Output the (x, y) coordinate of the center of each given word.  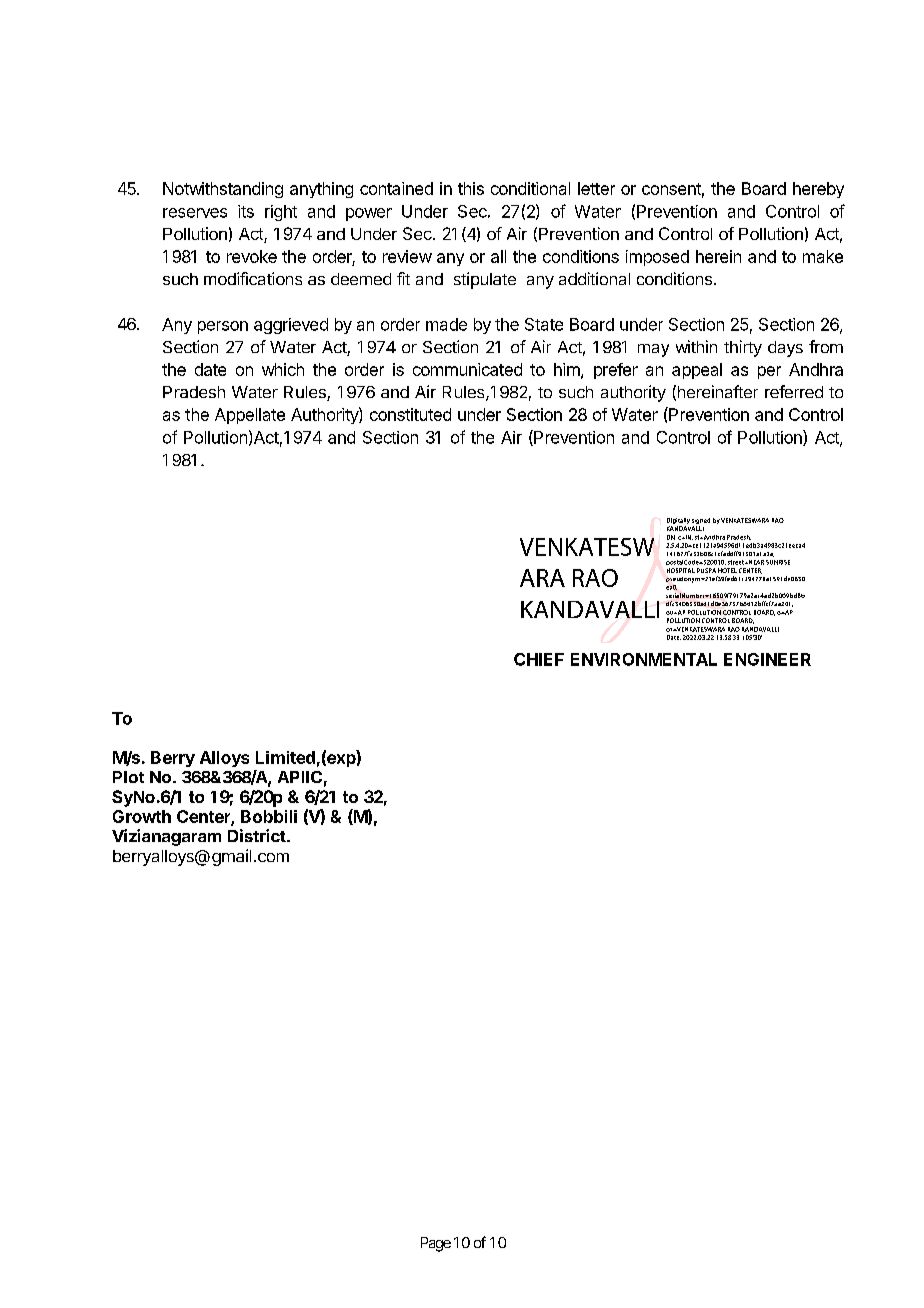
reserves (195, 213)
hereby (818, 190)
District (257, 835)
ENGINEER (767, 659)
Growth (142, 816)
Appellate (250, 416)
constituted (410, 414)
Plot (128, 777)
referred (794, 391)
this (471, 188)
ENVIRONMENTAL (644, 659)
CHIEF (539, 659)
